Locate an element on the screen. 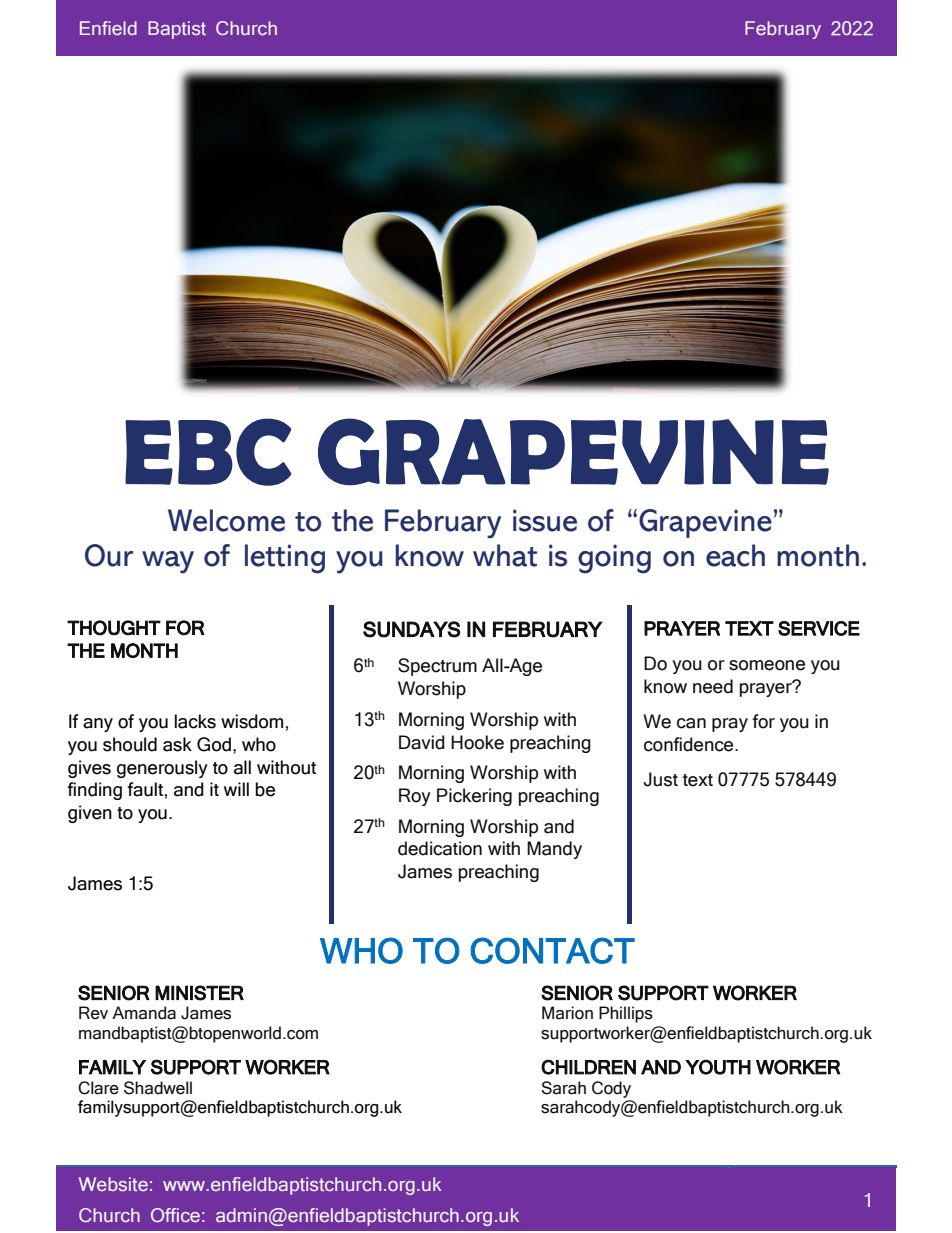 The height and width of the screenshot is (1233, 952). way is located at coordinates (168, 562).
